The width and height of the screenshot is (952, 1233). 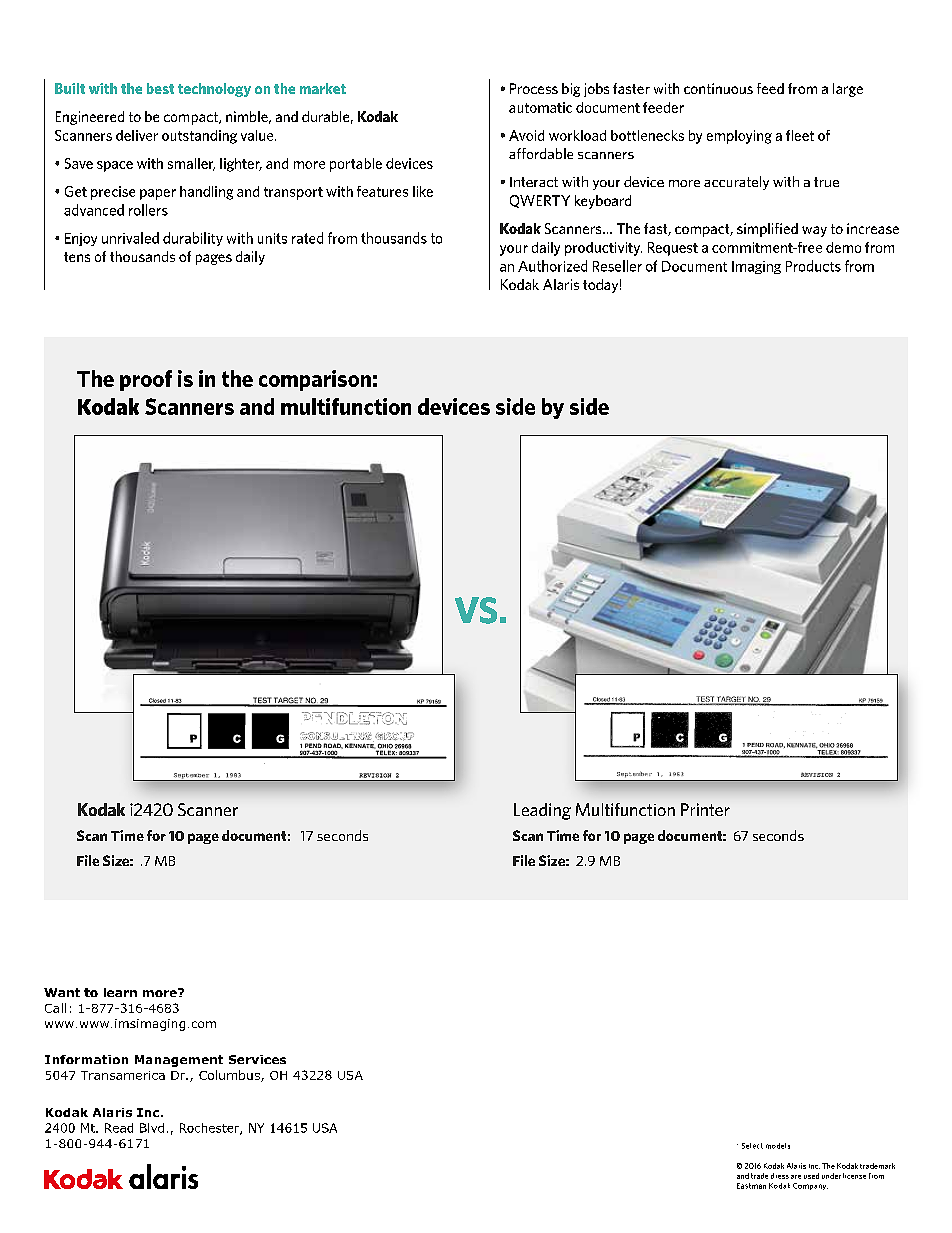 I want to click on Leading, so click(x=542, y=811).
